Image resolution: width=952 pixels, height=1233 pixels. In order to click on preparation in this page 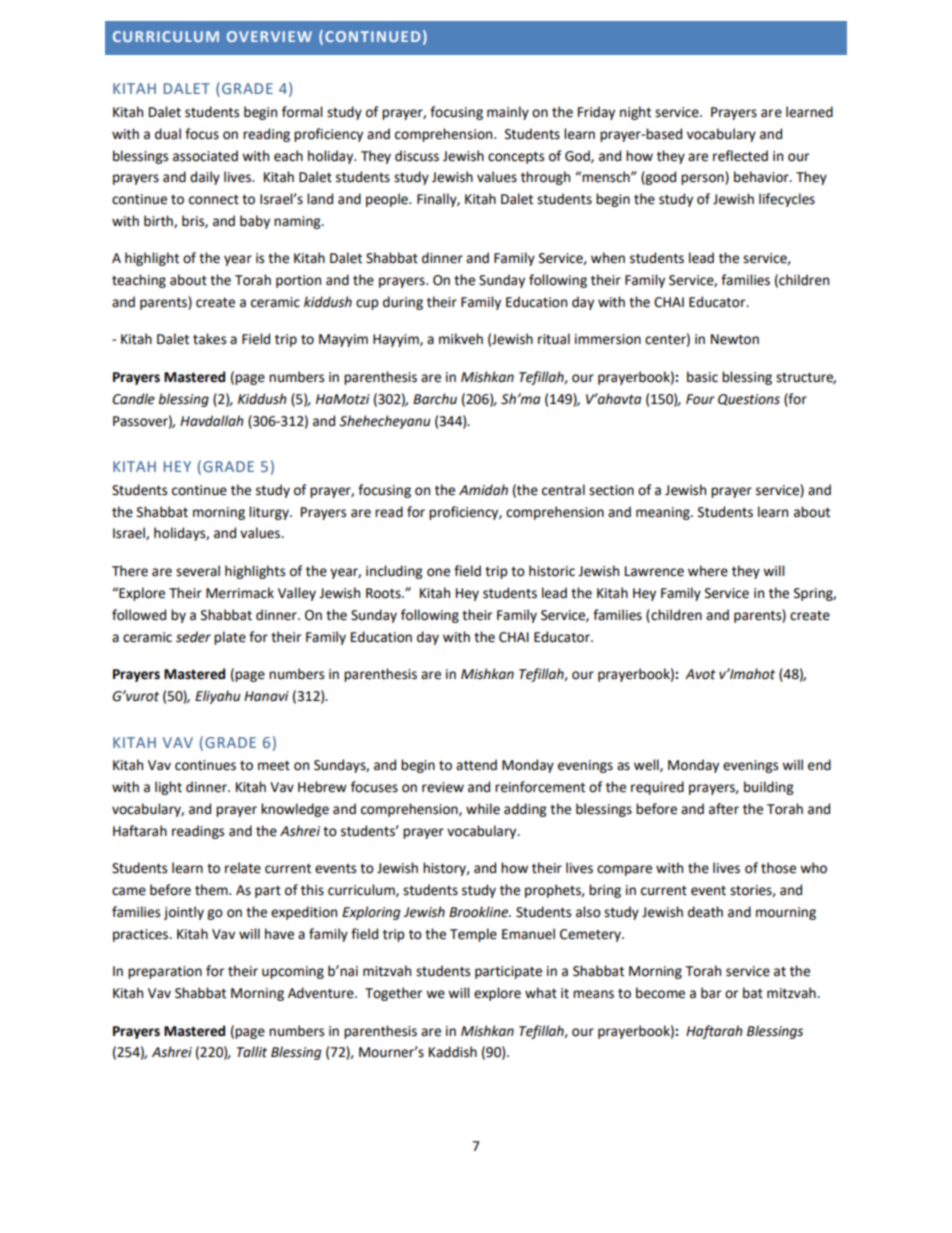, I will do `click(165, 972)`.
